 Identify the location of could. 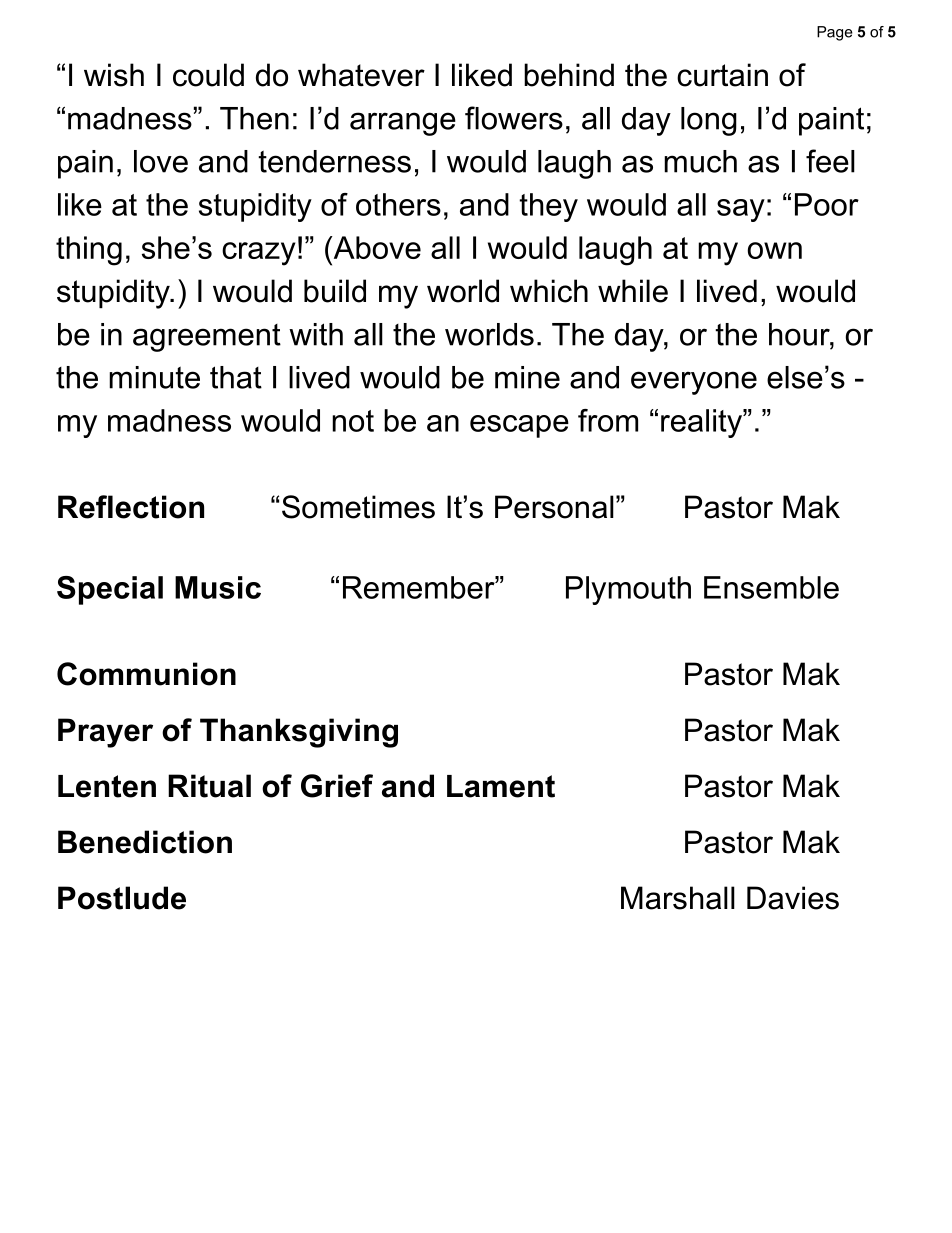
(208, 75).
